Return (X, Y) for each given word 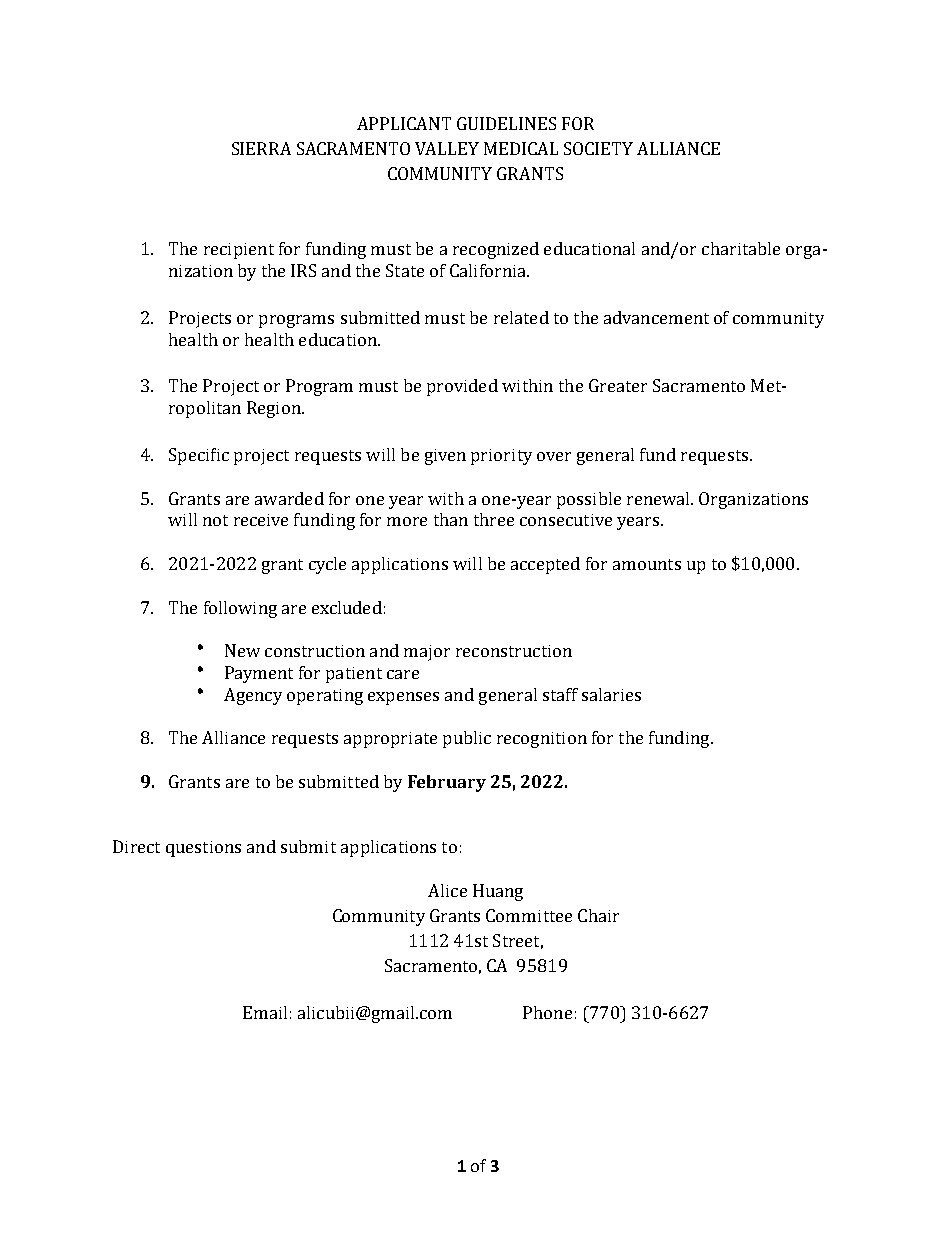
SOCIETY (598, 148)
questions (203, 849)
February (447, 783)
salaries (611, 694)
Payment (259, 674)
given (445, 457)
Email (265, 1012)
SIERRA (261, 148)
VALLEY (447, 148)
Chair (598, 915)
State (405, 270)
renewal (659, 498)
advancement (656, 317)
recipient (239, 251)
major (427, 653)
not (215, 520)
